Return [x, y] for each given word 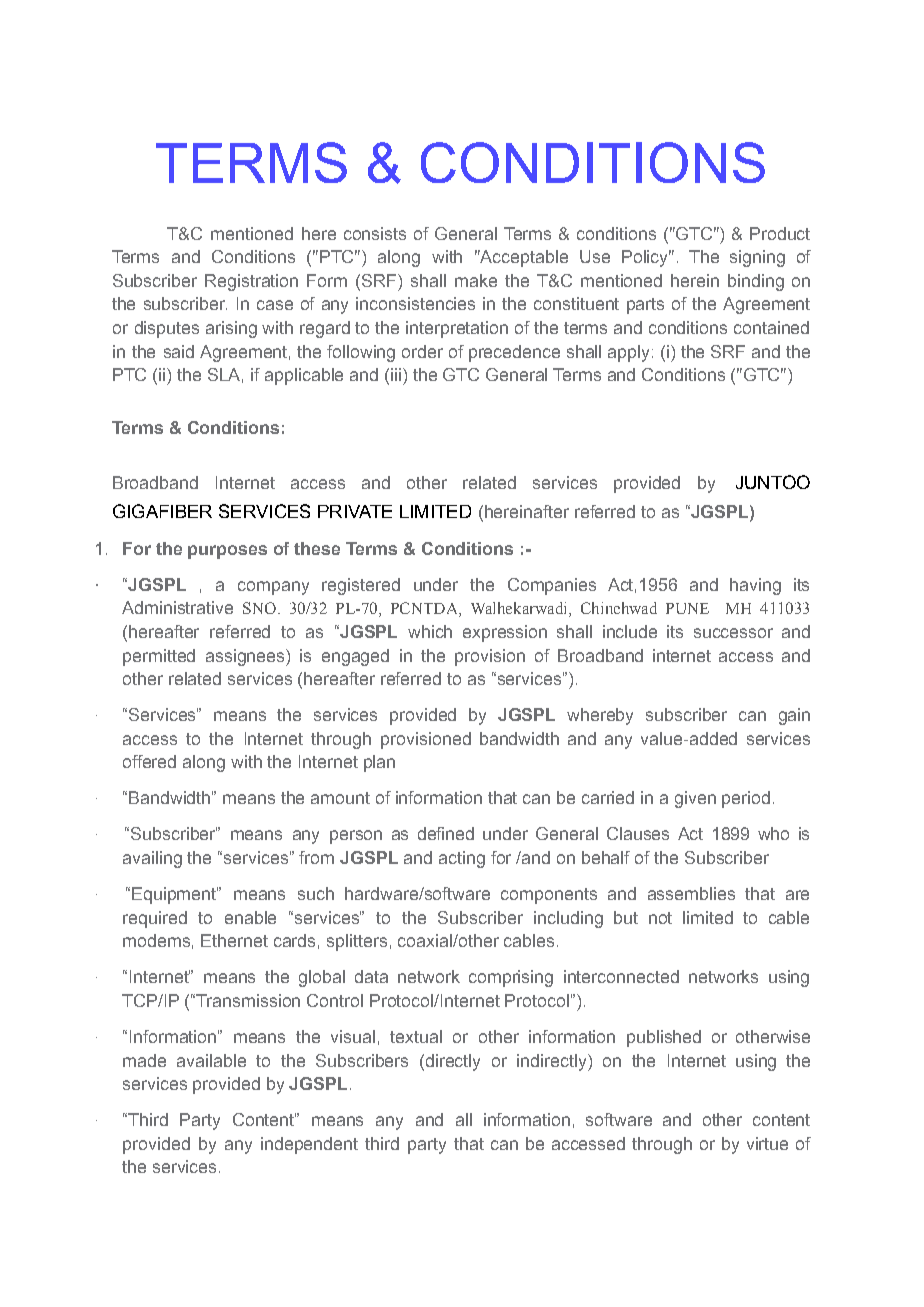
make [476, 280]
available [211, 1060]
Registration [251, 282]
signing [757, 258]
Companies [552, 586]
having [755, 586]
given [695, 799]
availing [152, 859]
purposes [227, 552]
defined [446, 833]
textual [416, 1036]
